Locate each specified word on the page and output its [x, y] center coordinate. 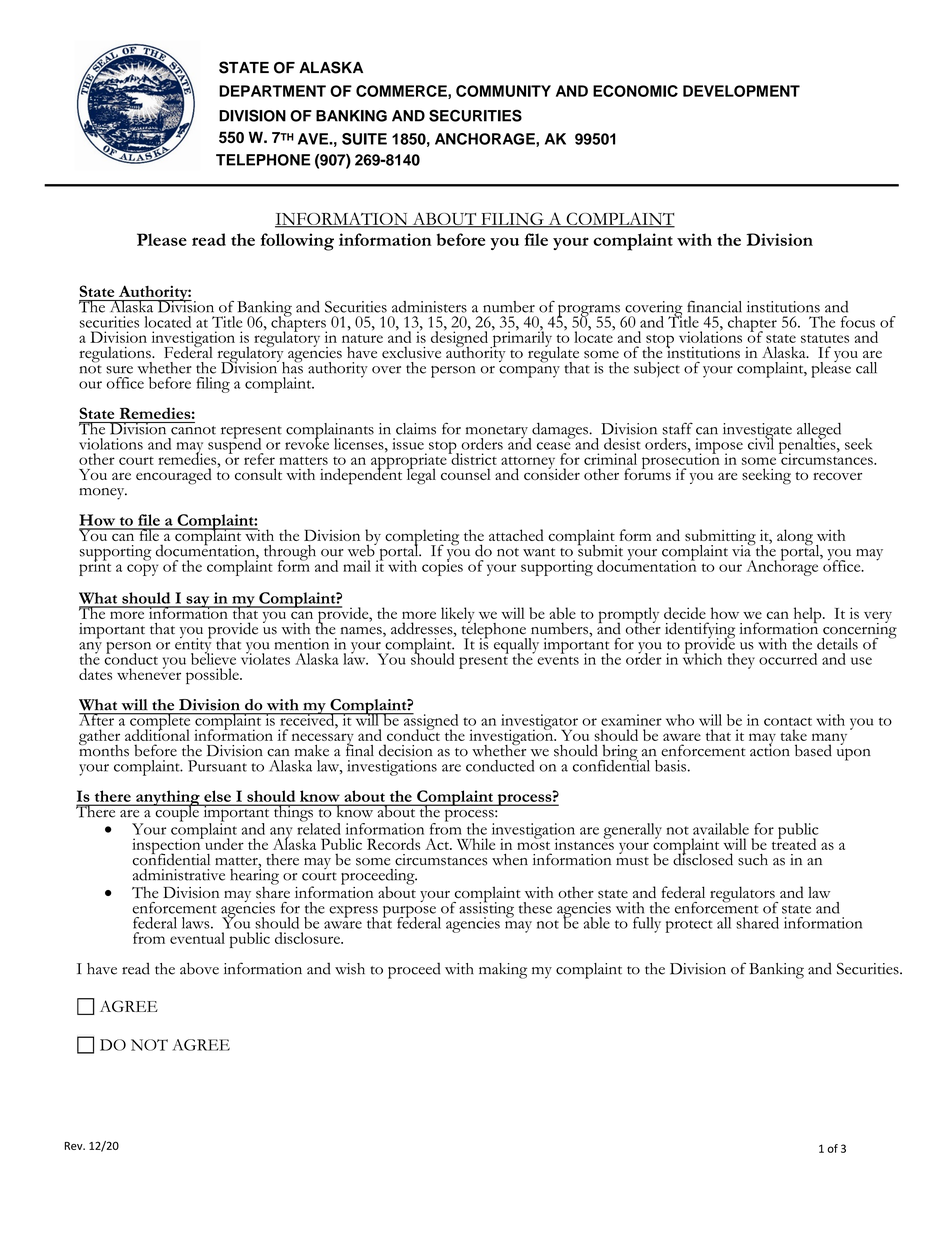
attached [516, 535]
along [795, 537]
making [503, 971]
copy [142, 570]
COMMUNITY [503, 91]
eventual [197, 938]
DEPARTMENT [272, 91]
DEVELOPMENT [741, 91]
